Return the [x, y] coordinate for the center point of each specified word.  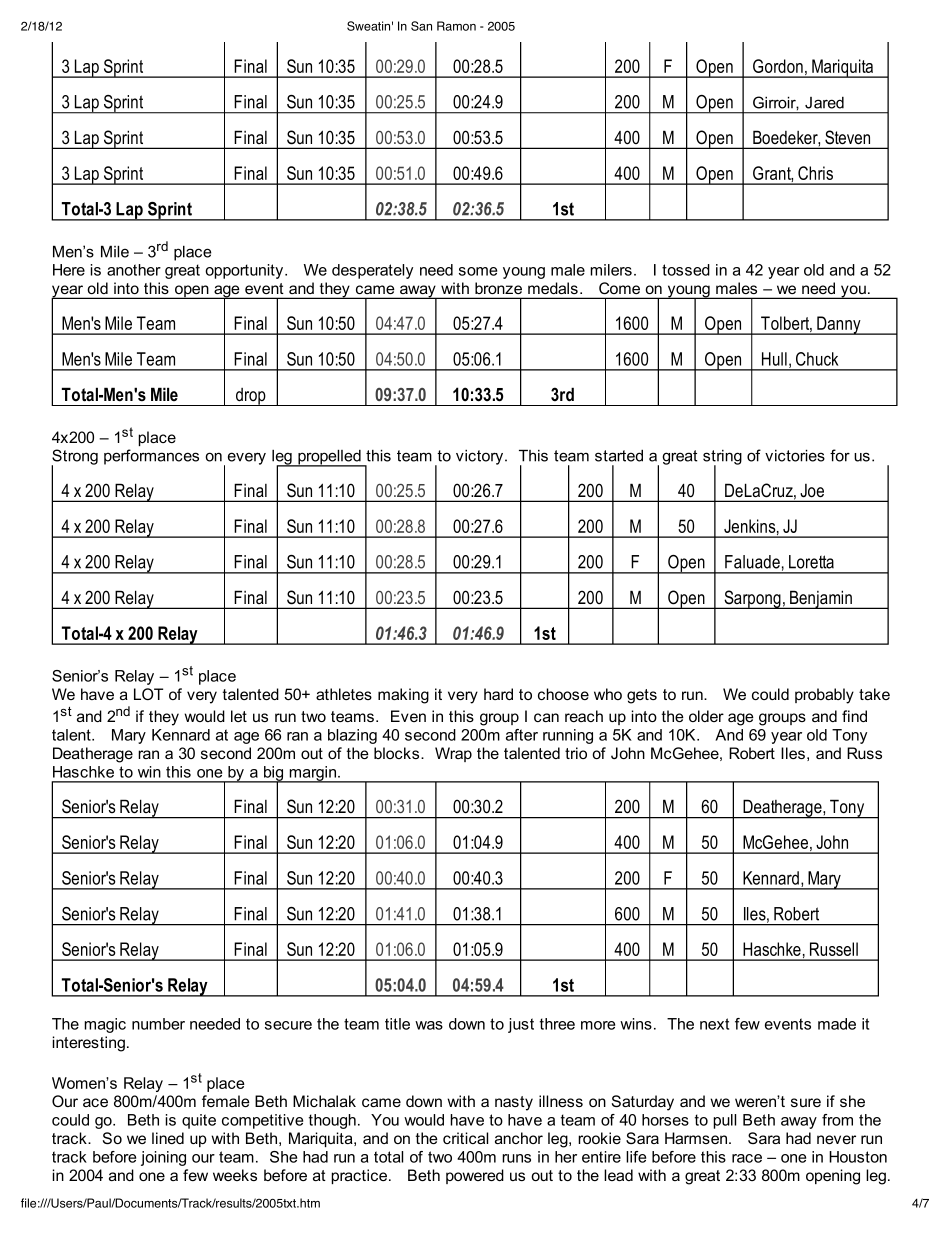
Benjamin [821, 599]
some [478, 271]
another [134, 270]
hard [498, 694]
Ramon [456, 26]
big [274, 774]
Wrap [453, 754]
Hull [774, 359]
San [421, 26]
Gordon [778, 66]
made [837, 1024]
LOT [148, 694]
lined [168, 1138]
